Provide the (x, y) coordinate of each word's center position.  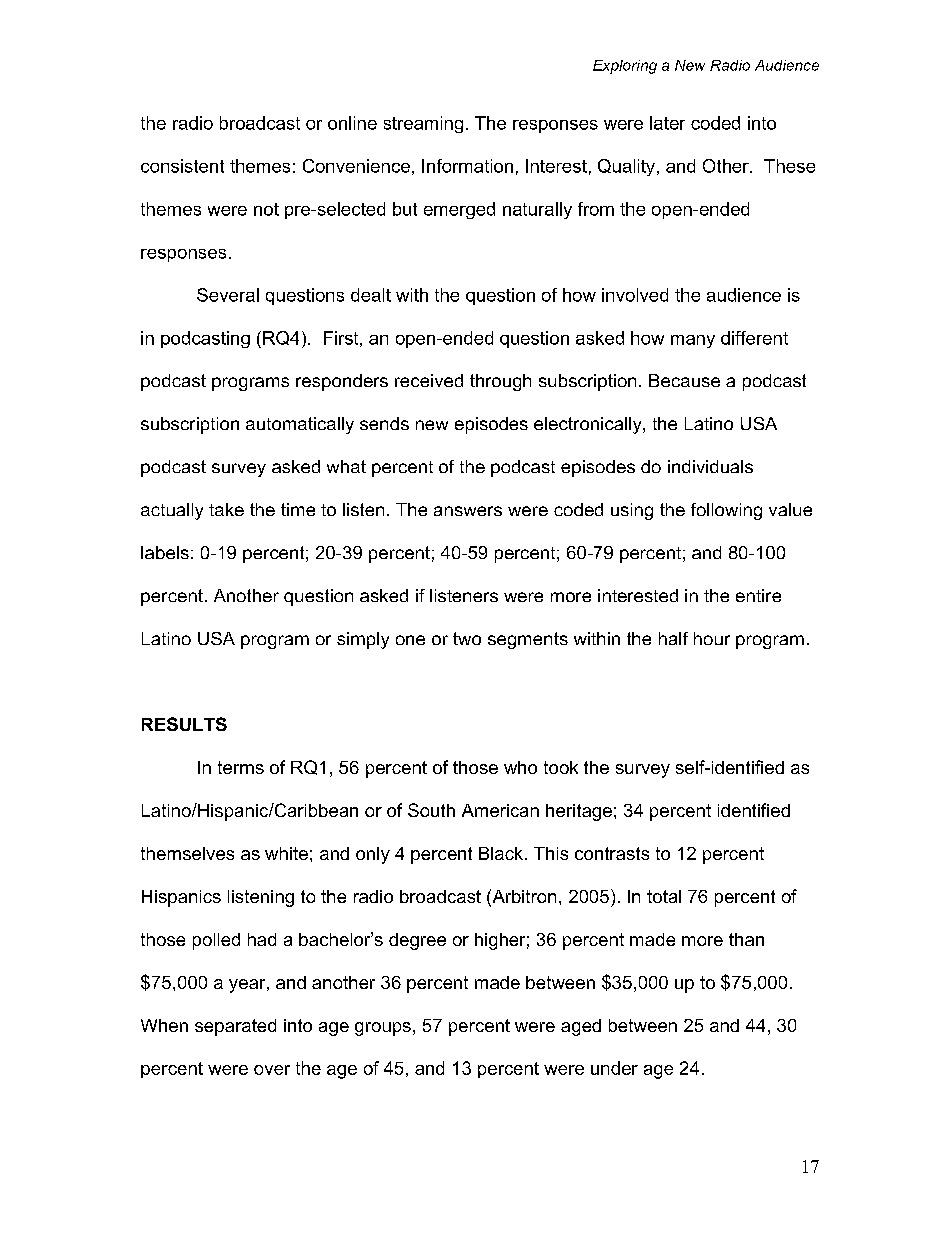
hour (712, 638)
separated (235, 1027)
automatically (300, 425)
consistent (182, 166)
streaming (423, 124)
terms (241, 767)
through (500, 382)
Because (684, 380)
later (667, 123)
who (520, 767)
